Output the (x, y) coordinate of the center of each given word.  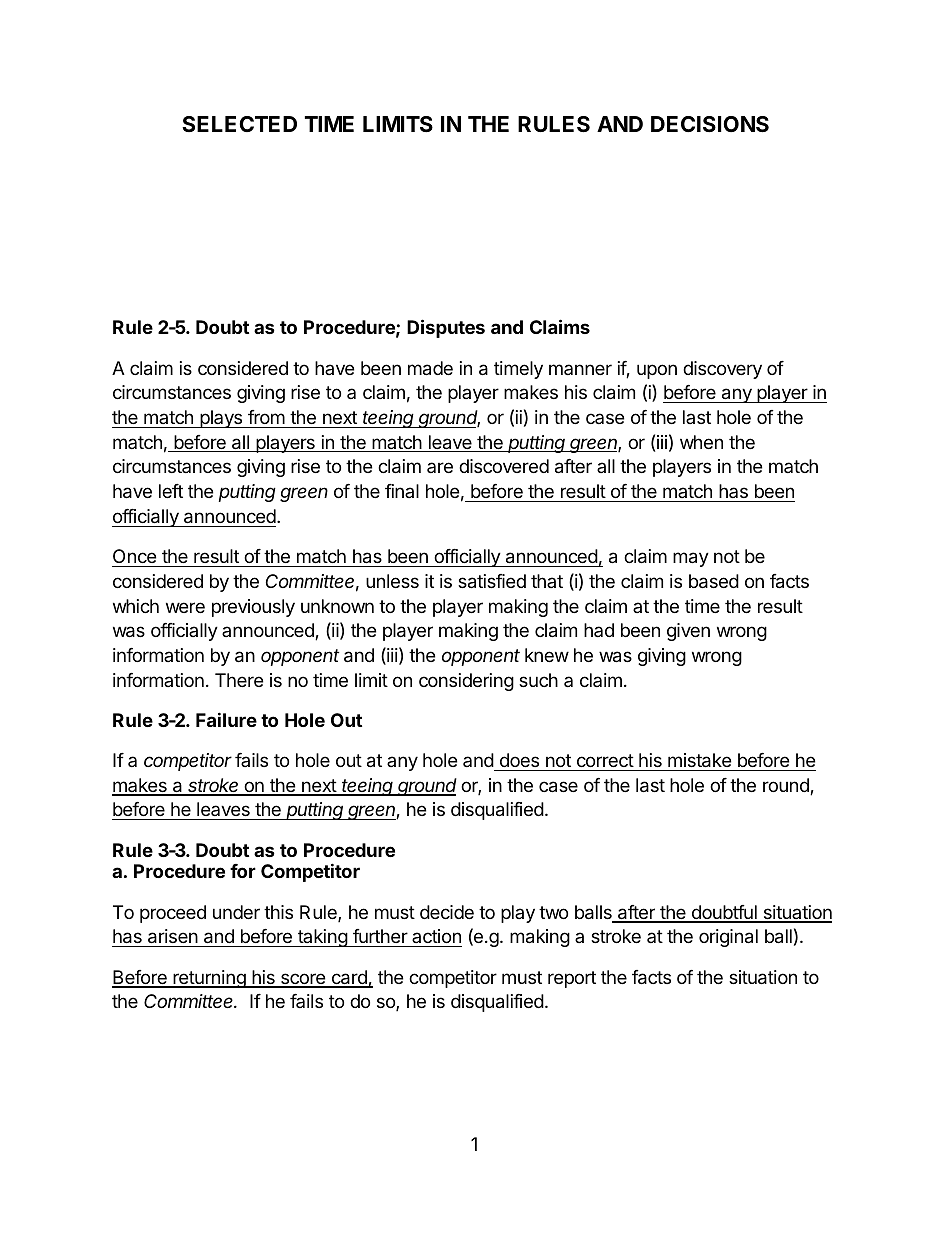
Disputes (446, 328)
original (728, 938)
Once (134, 556)
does (519, 760)
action (436, 938)
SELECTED (239, 124)
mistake (699, 760)
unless (392, 581)
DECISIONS (710, 124)
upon (657, 371)
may (691, 559)
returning (209, 979)
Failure (226, 719)
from (266, 417)
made (430, 368)
